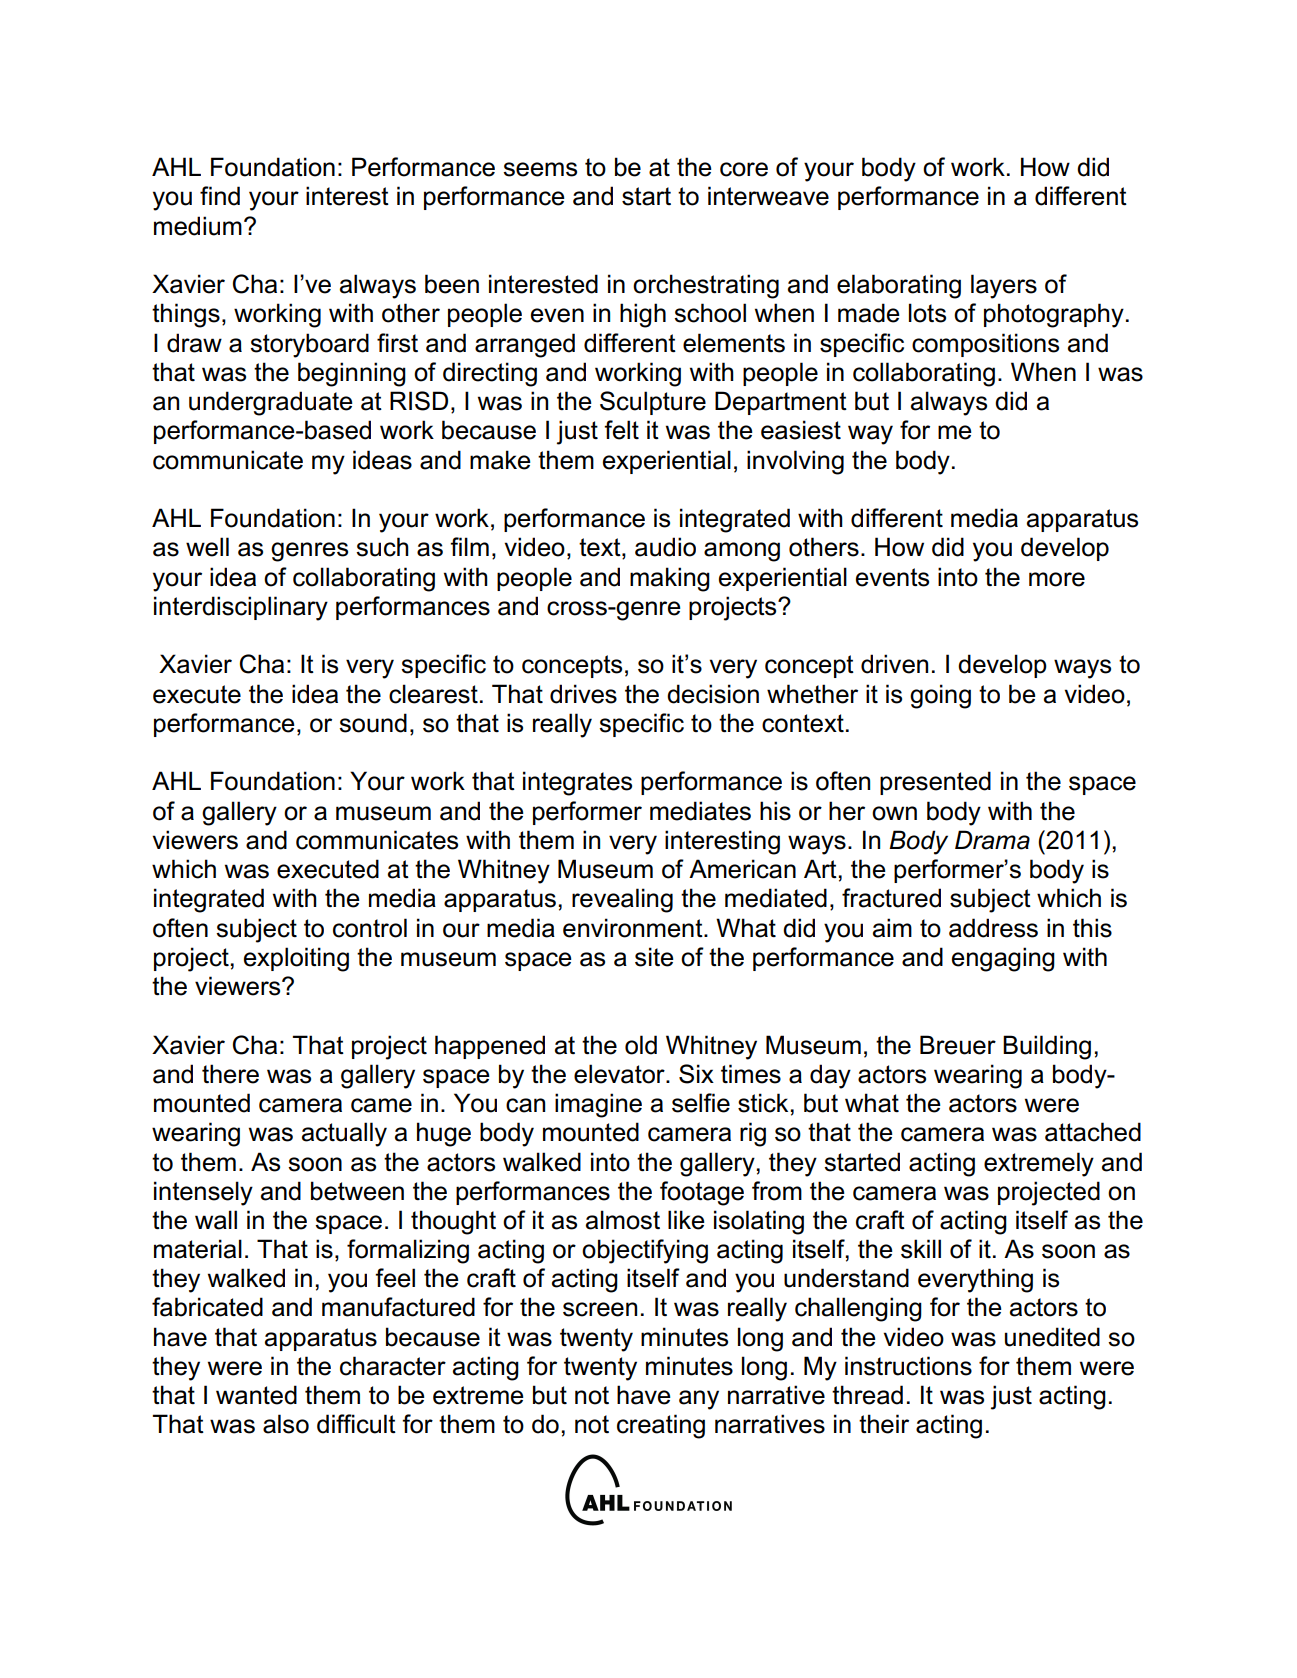 The height and width of the page is (1678, 1297). What do you see at coordinates (654, 957) in the page?
I see `site` at bounding box center [654, 957].
